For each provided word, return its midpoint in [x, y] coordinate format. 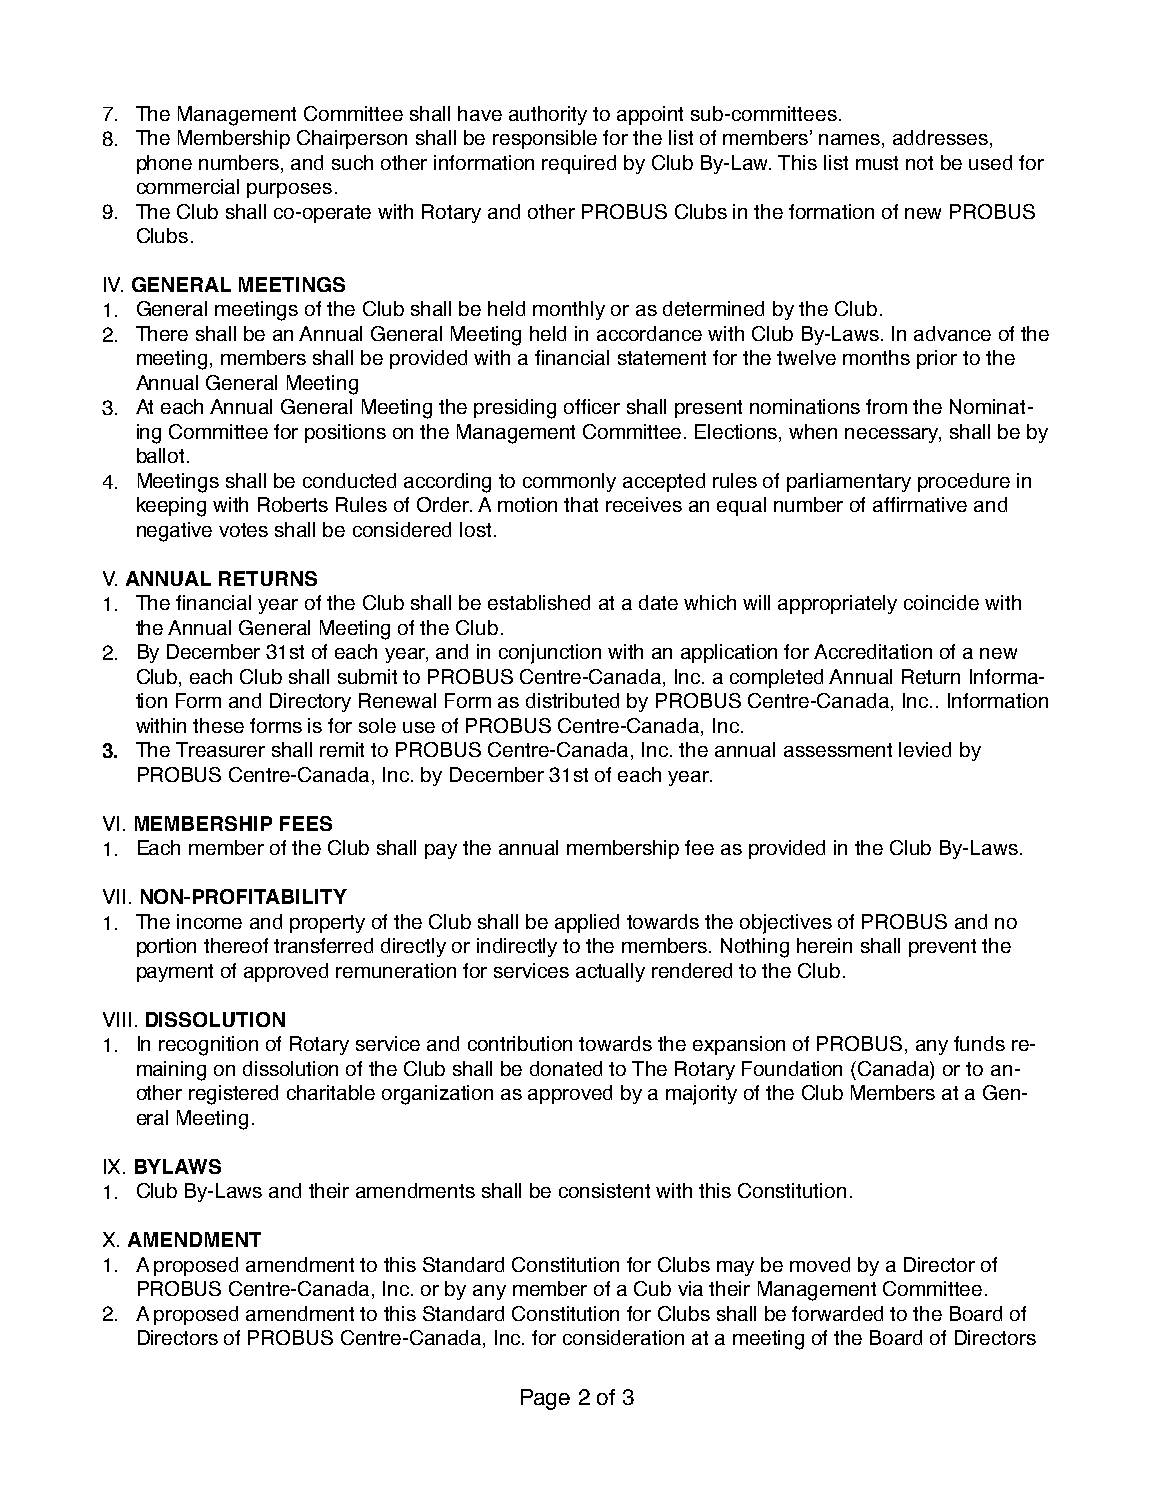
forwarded [837, 1313]
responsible [545, 139]
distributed [572, 700]
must [877, 163]
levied [925, 749]
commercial [188, 186]
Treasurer [220, 749]
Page [545, 1399]
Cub [652, 1288]
